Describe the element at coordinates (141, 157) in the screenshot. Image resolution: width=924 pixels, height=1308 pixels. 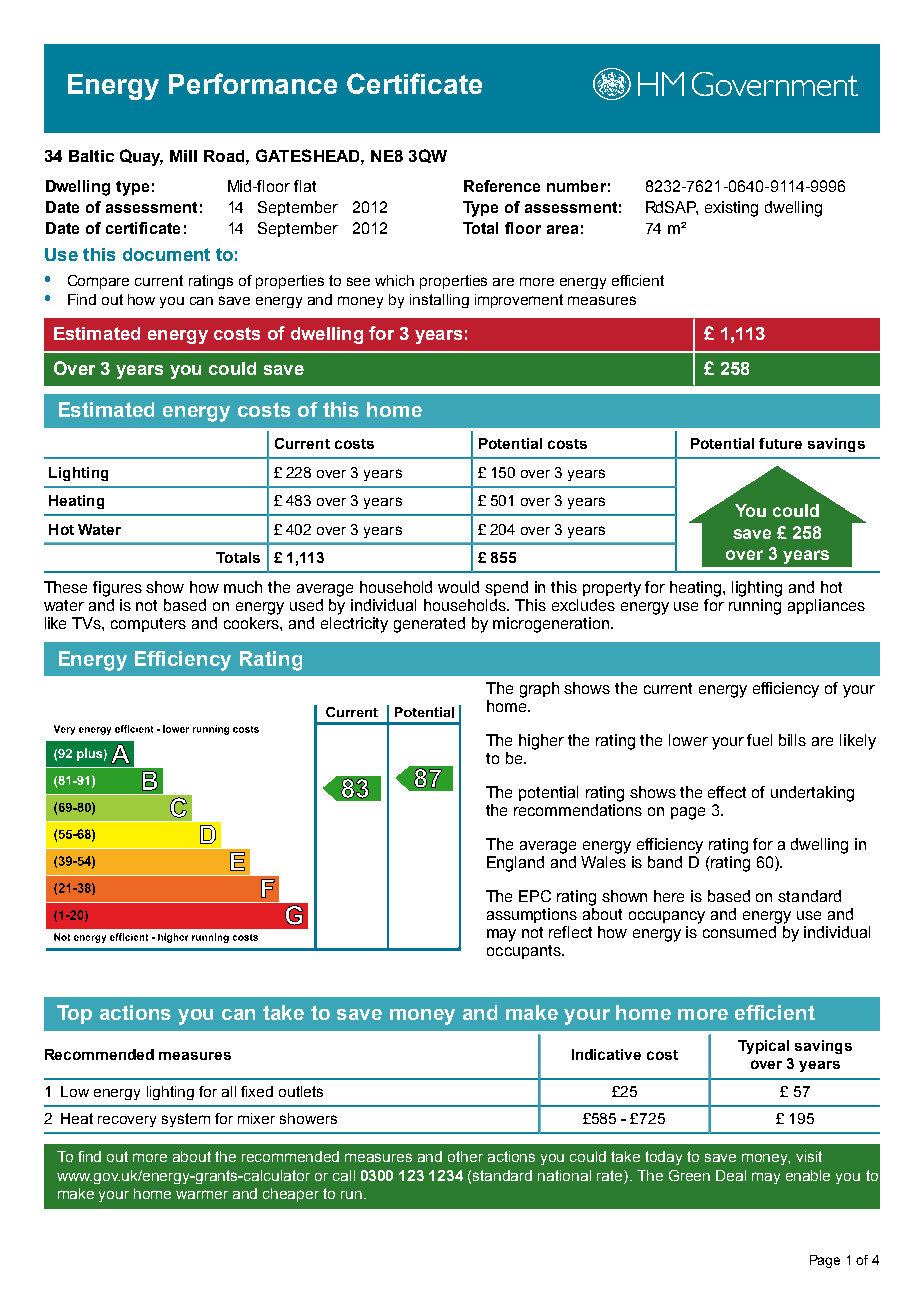
I see `Quay` at that location.
